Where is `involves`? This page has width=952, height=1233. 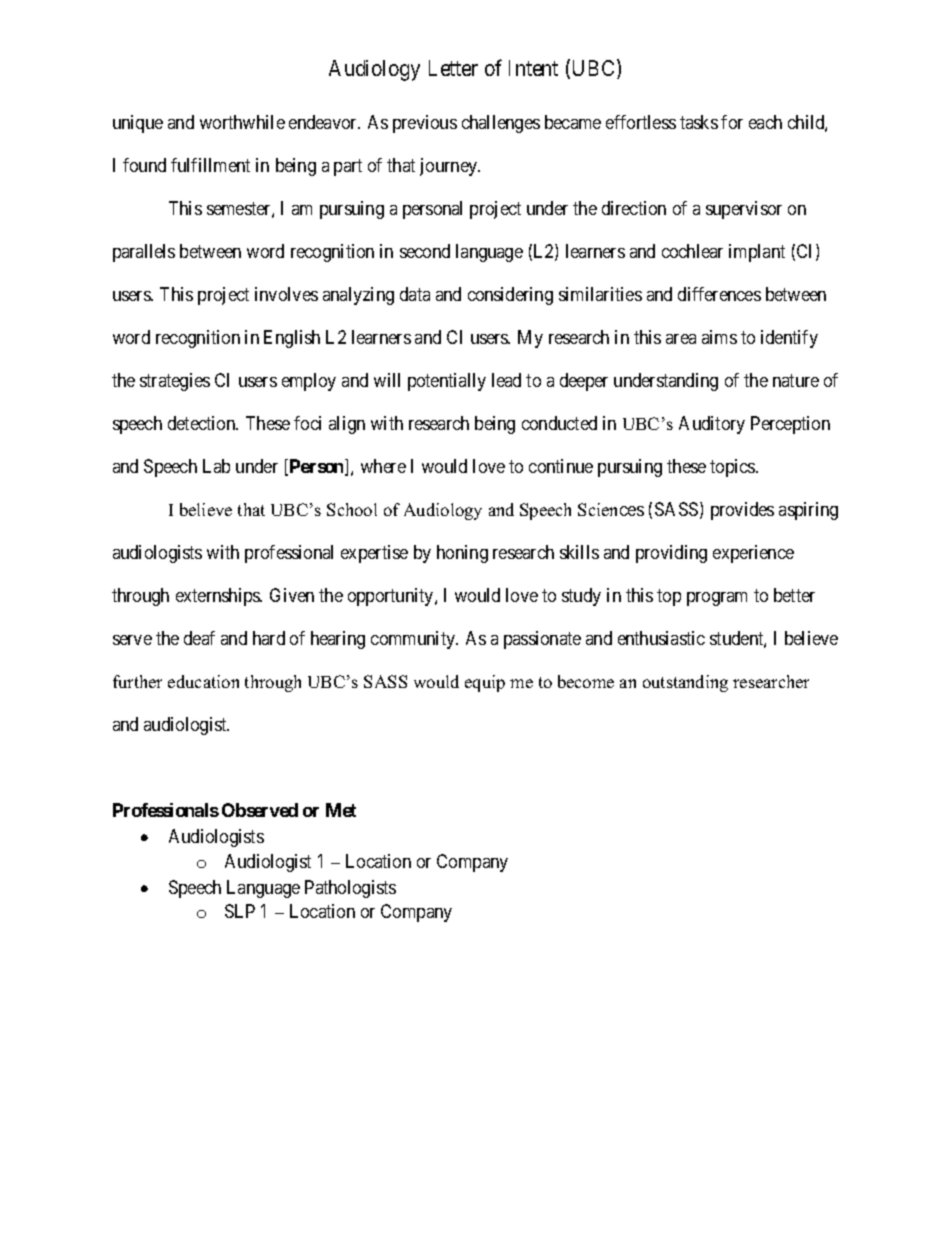 involves is located at coordinates (286, 294).
